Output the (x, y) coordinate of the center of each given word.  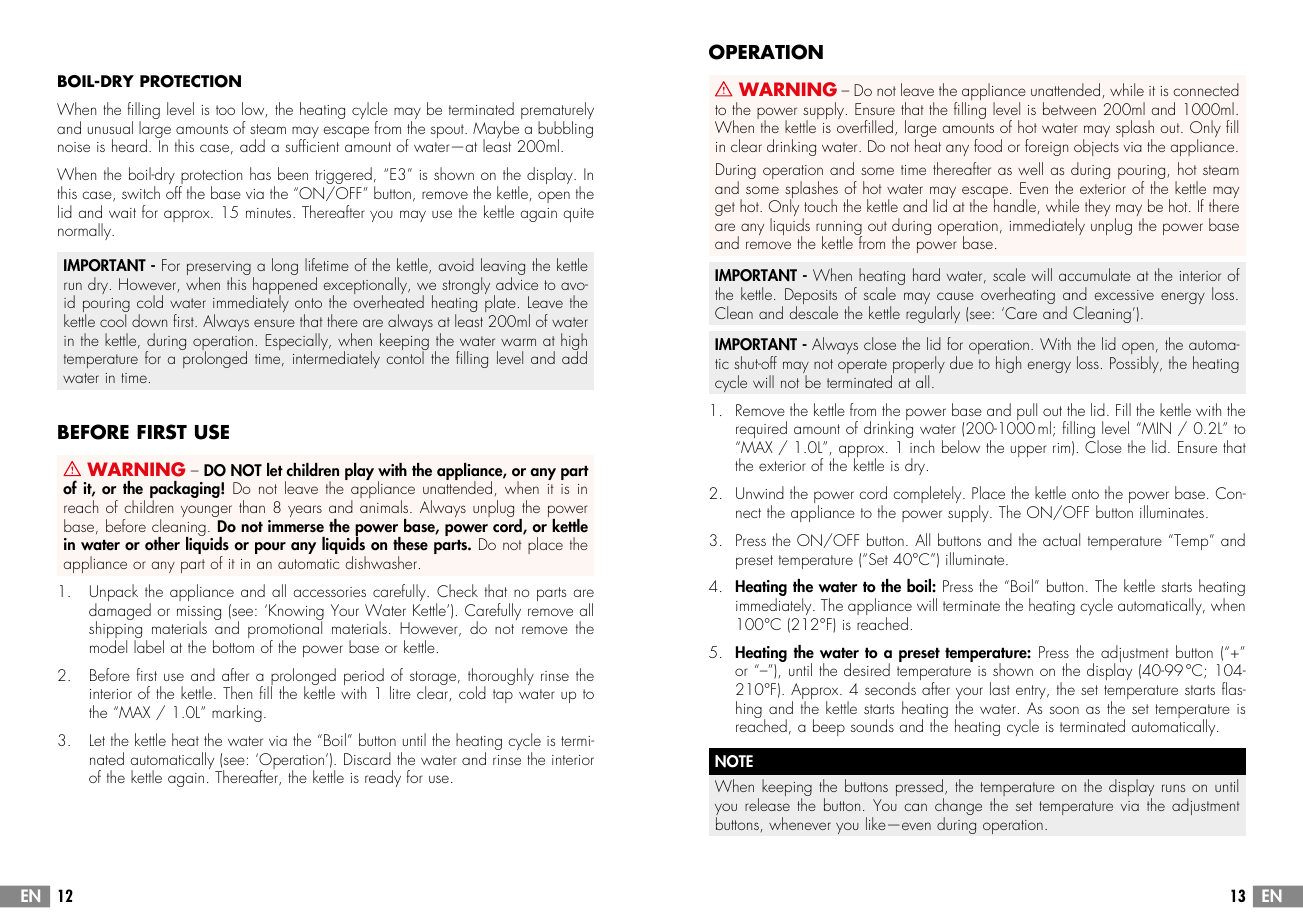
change (958, 808)
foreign (1046, 147)
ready (383, 778)
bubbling (565, 131)
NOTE (734, 761)
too (225, 110)
